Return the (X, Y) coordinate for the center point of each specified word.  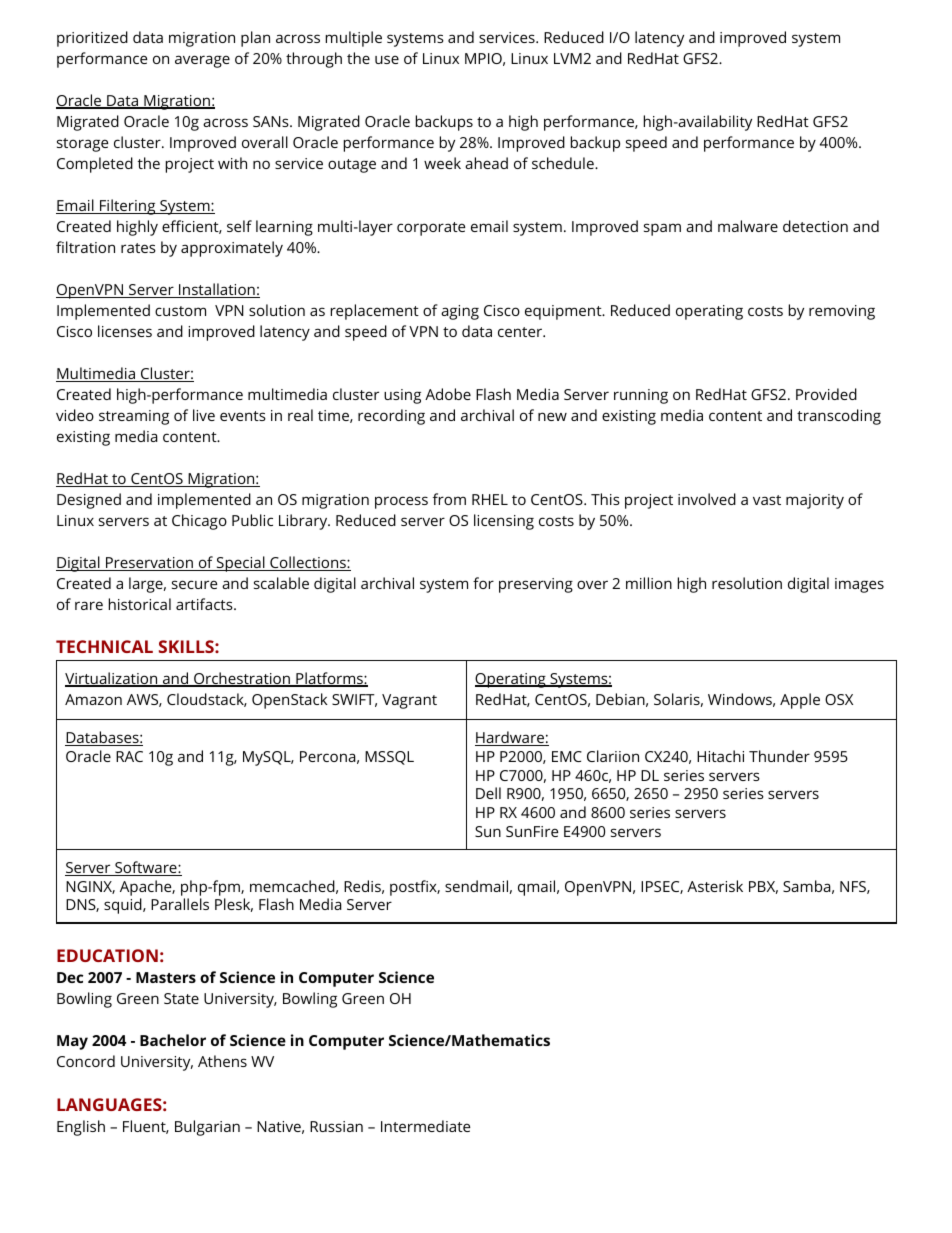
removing (842, 312)
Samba (807, 886)
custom (180, 311)
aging (460, 312)
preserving (536, 585)
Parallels (180, 904)
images (859, 585)
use (387, 59)
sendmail (476, 886)
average (202, 61)
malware (748, 226)
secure (195, 584)
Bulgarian (207, 1128)
